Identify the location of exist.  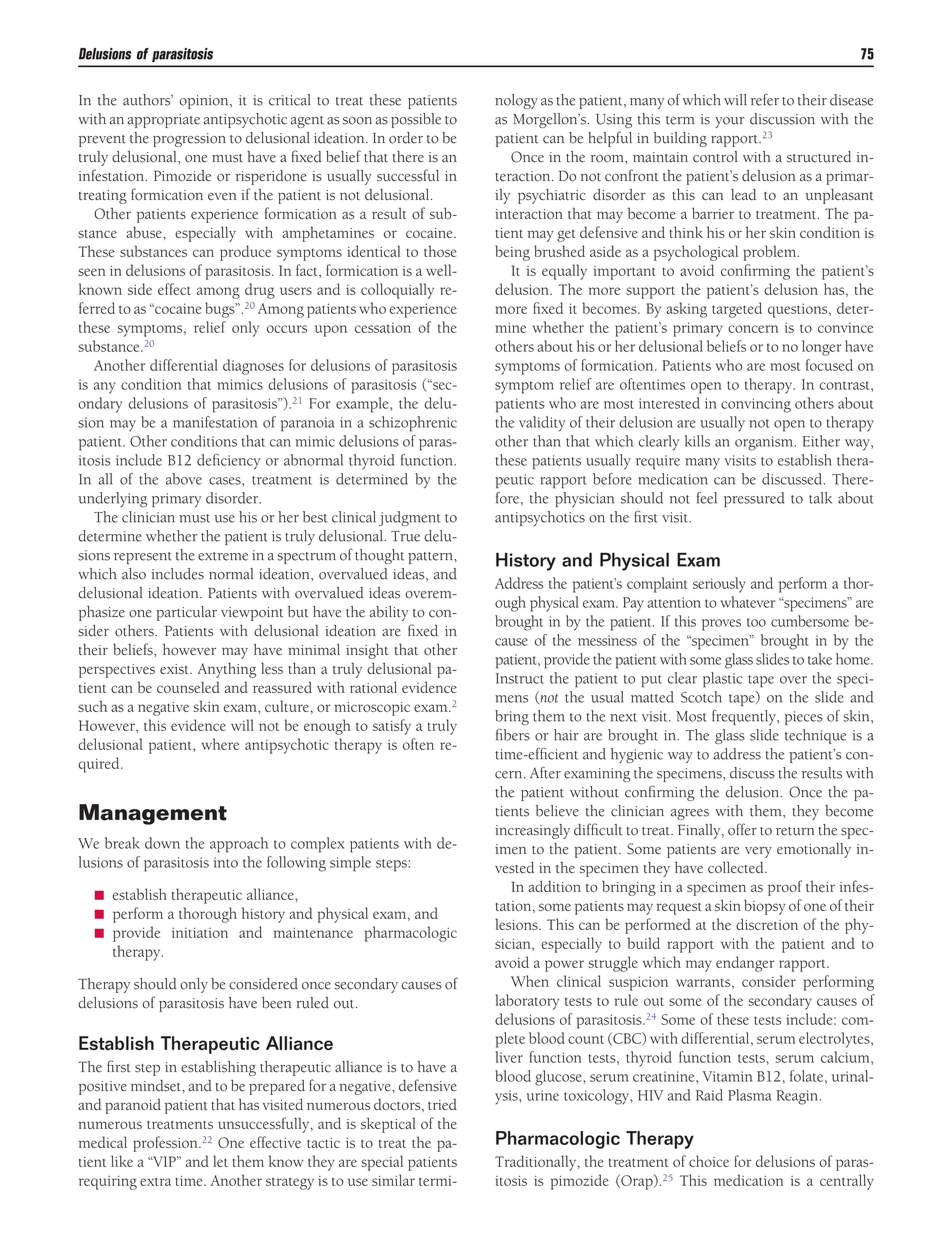
(175, 669).
